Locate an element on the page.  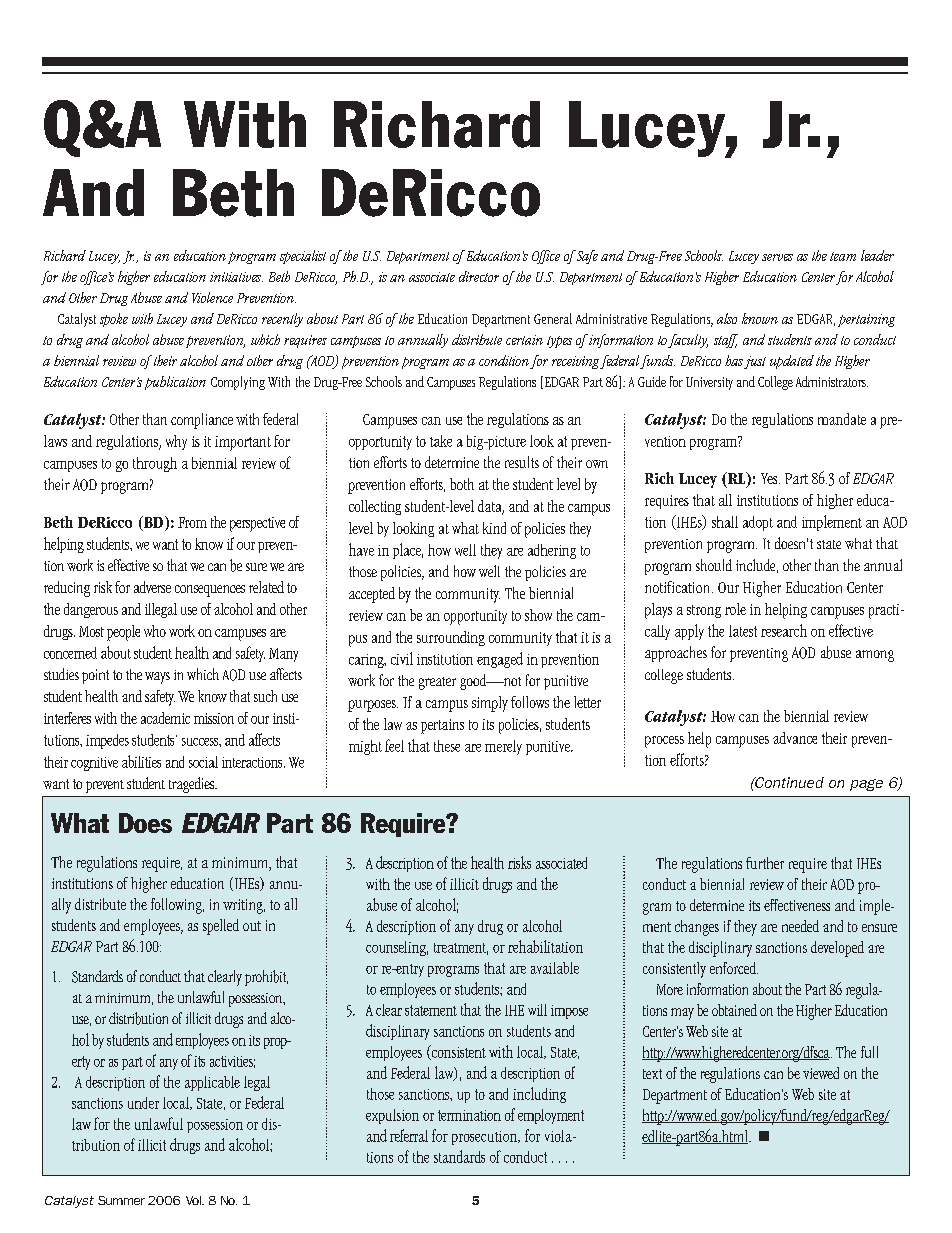
prohibit is located at coordinates (266, 978).
